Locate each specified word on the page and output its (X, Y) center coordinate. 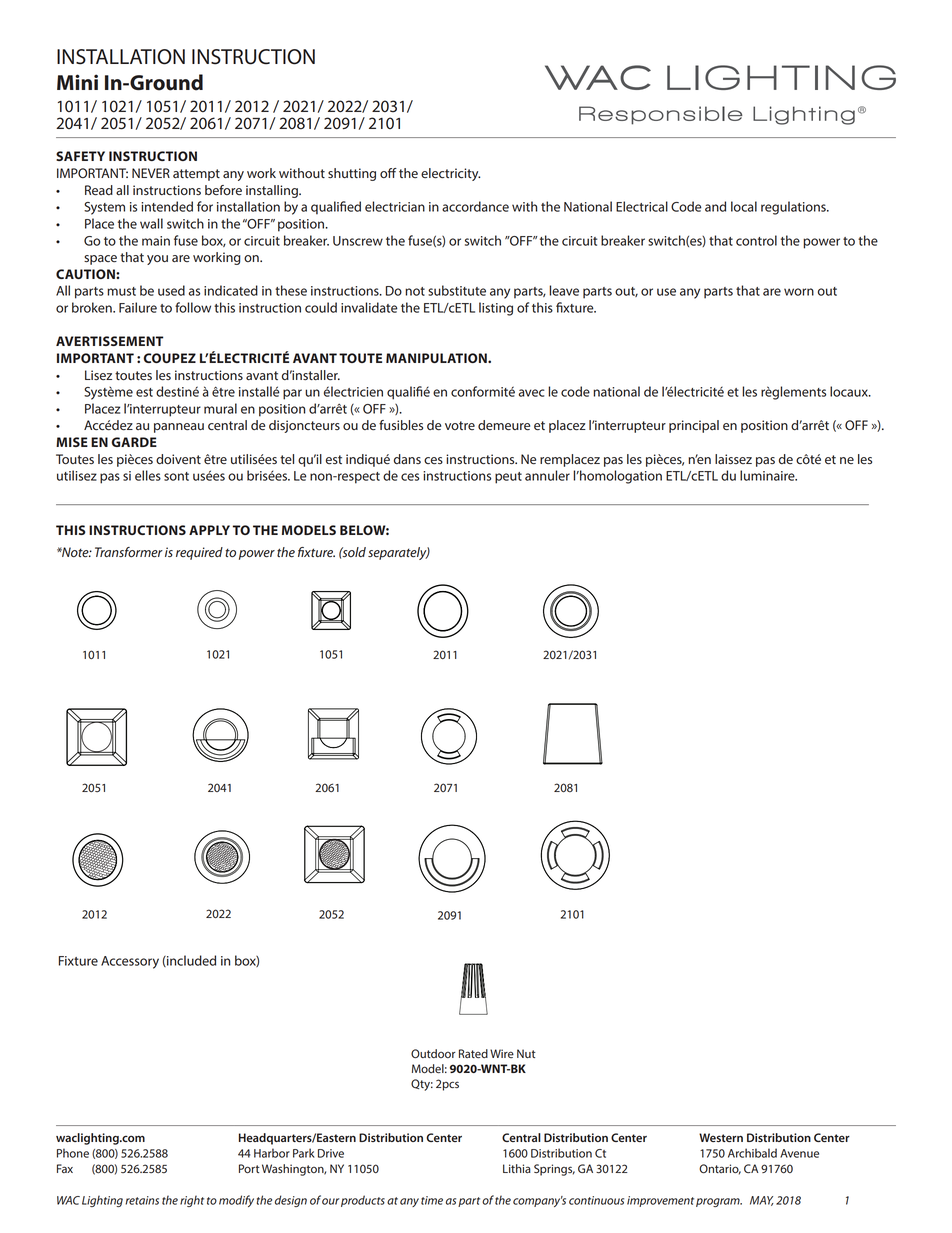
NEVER (151, 173)
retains (142, 1200)
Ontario (720, 1169)
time (432, 1200)
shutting (352, 174)
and (715, 206)
